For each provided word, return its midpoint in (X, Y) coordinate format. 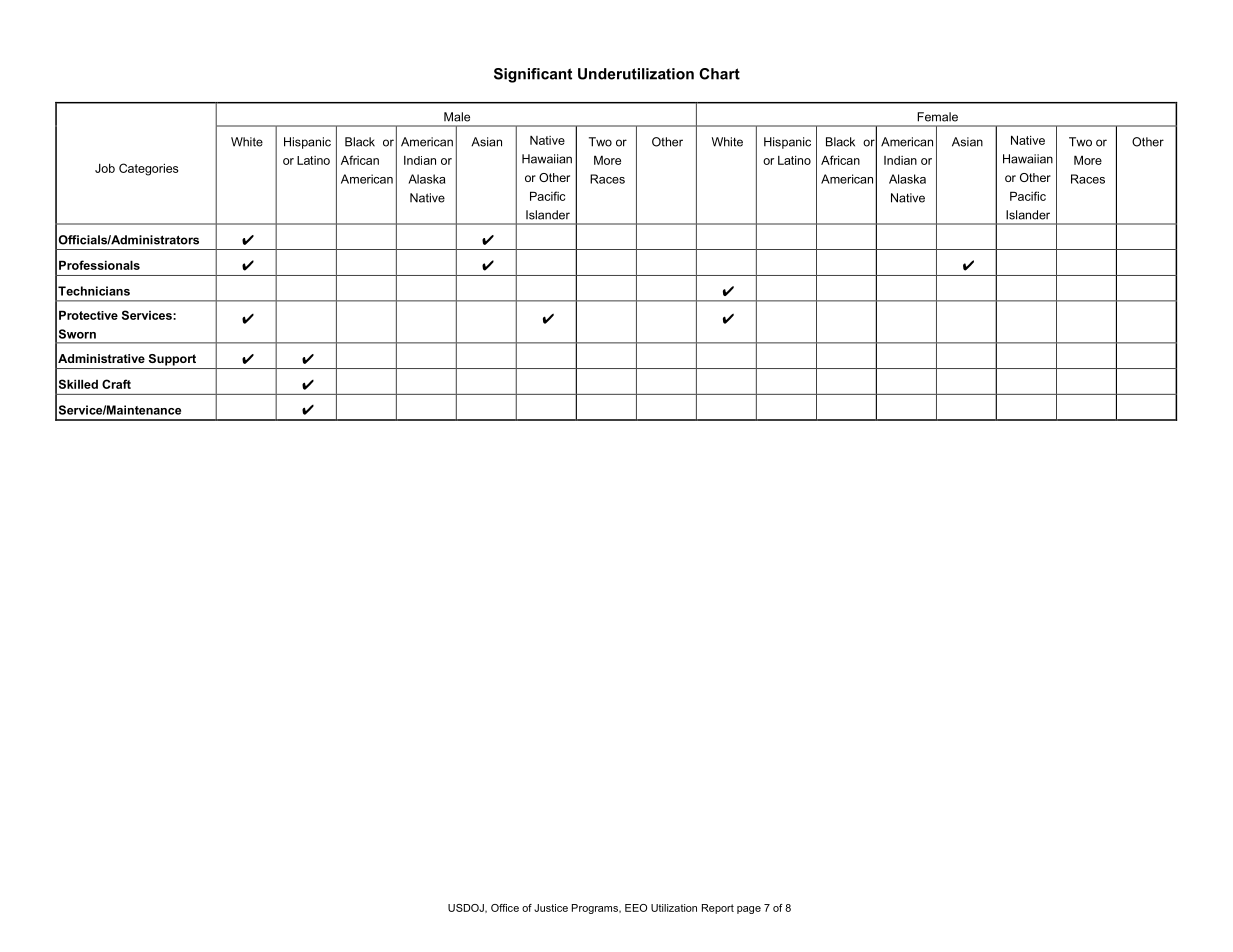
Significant (533, 75)
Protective (88, 315)
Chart (719, 74)
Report (718, 909)
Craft (116, 384)
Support (172, 360)
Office (505, 908)
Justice (551, 908)
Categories (149, 169)
